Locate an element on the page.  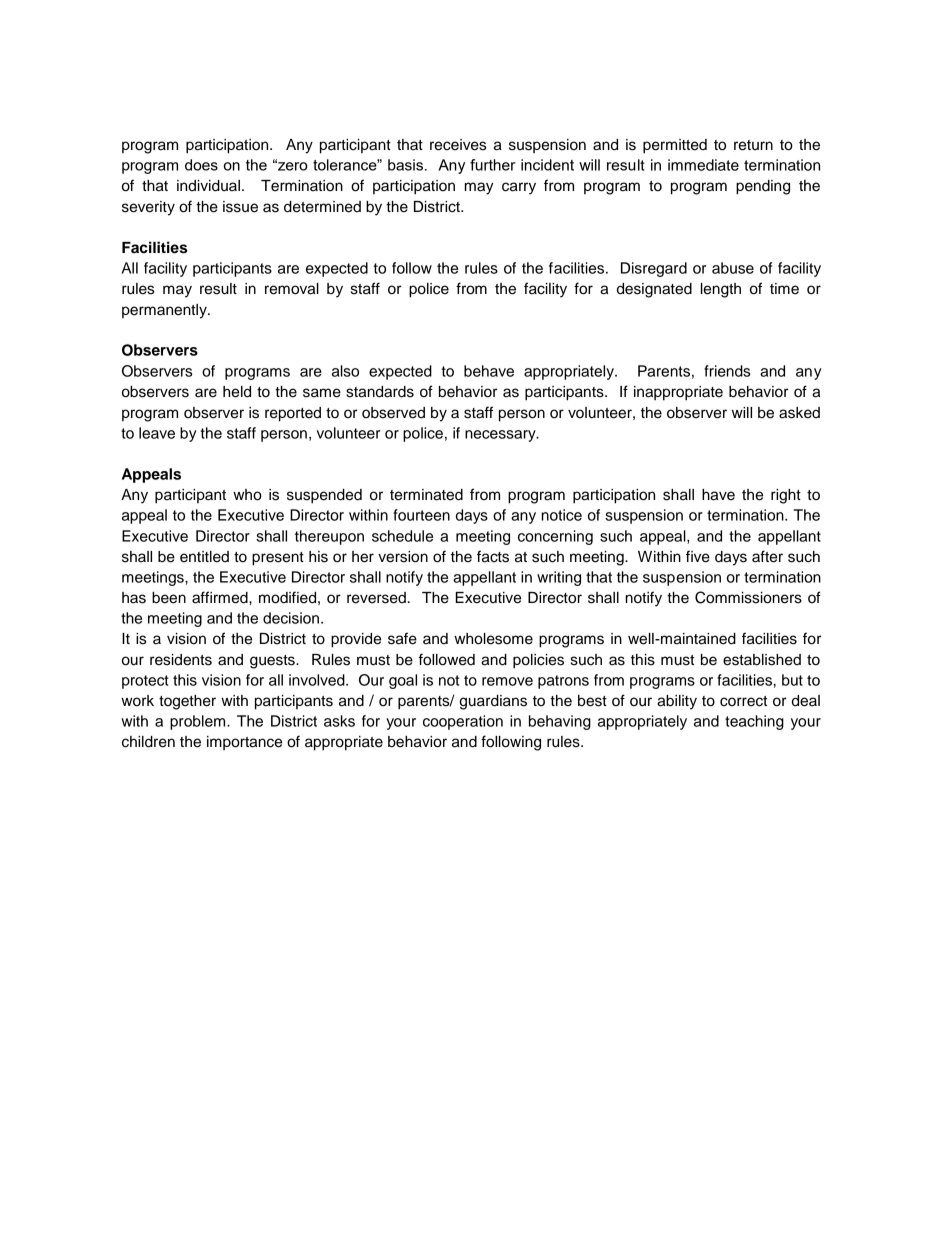
leave is located at coordinates (157, 433).
